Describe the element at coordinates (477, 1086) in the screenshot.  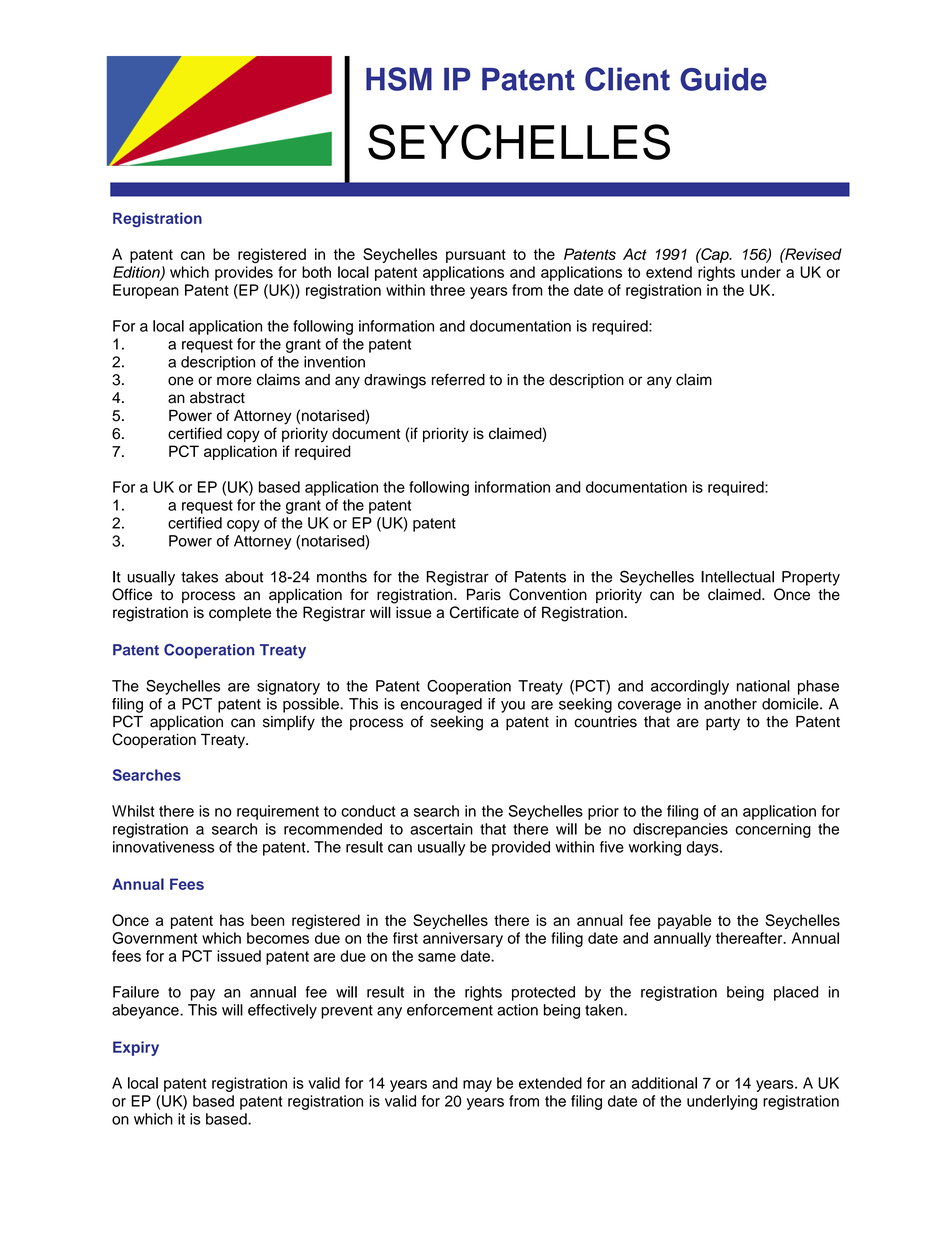
I see `may` at that location.
